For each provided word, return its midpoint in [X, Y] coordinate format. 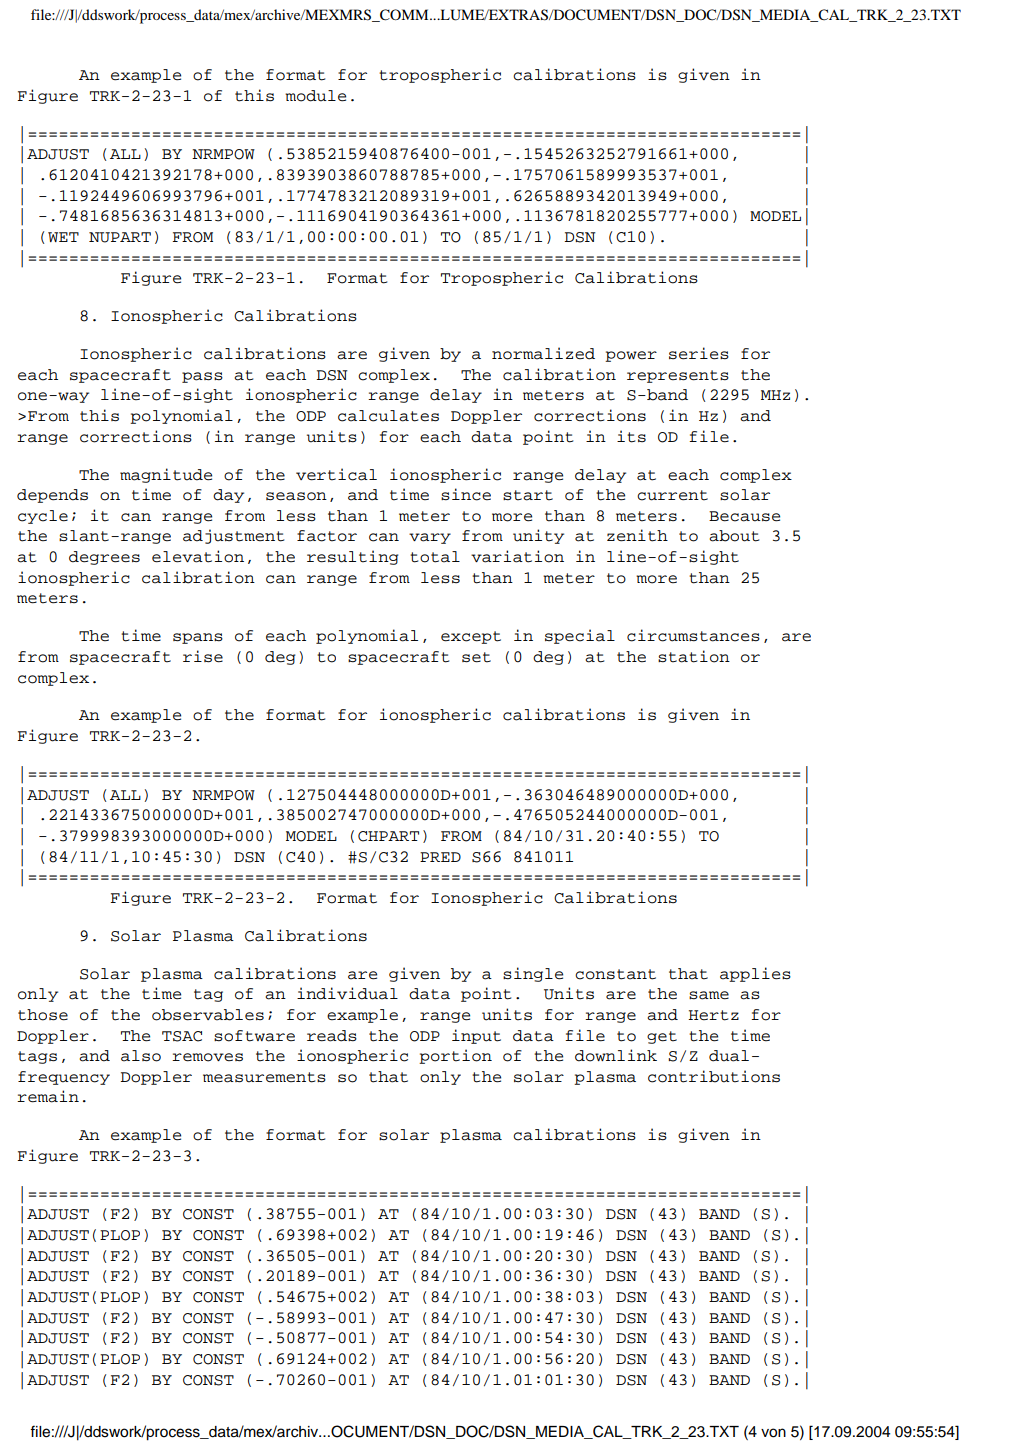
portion [455, 1056]
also [141, 1056]
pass [202, 377]
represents [678, 376]
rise [203, 656]
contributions [714, 1076]
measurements [264, 1077]
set [476, 657]
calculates [388, 416]
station [694, 656]
